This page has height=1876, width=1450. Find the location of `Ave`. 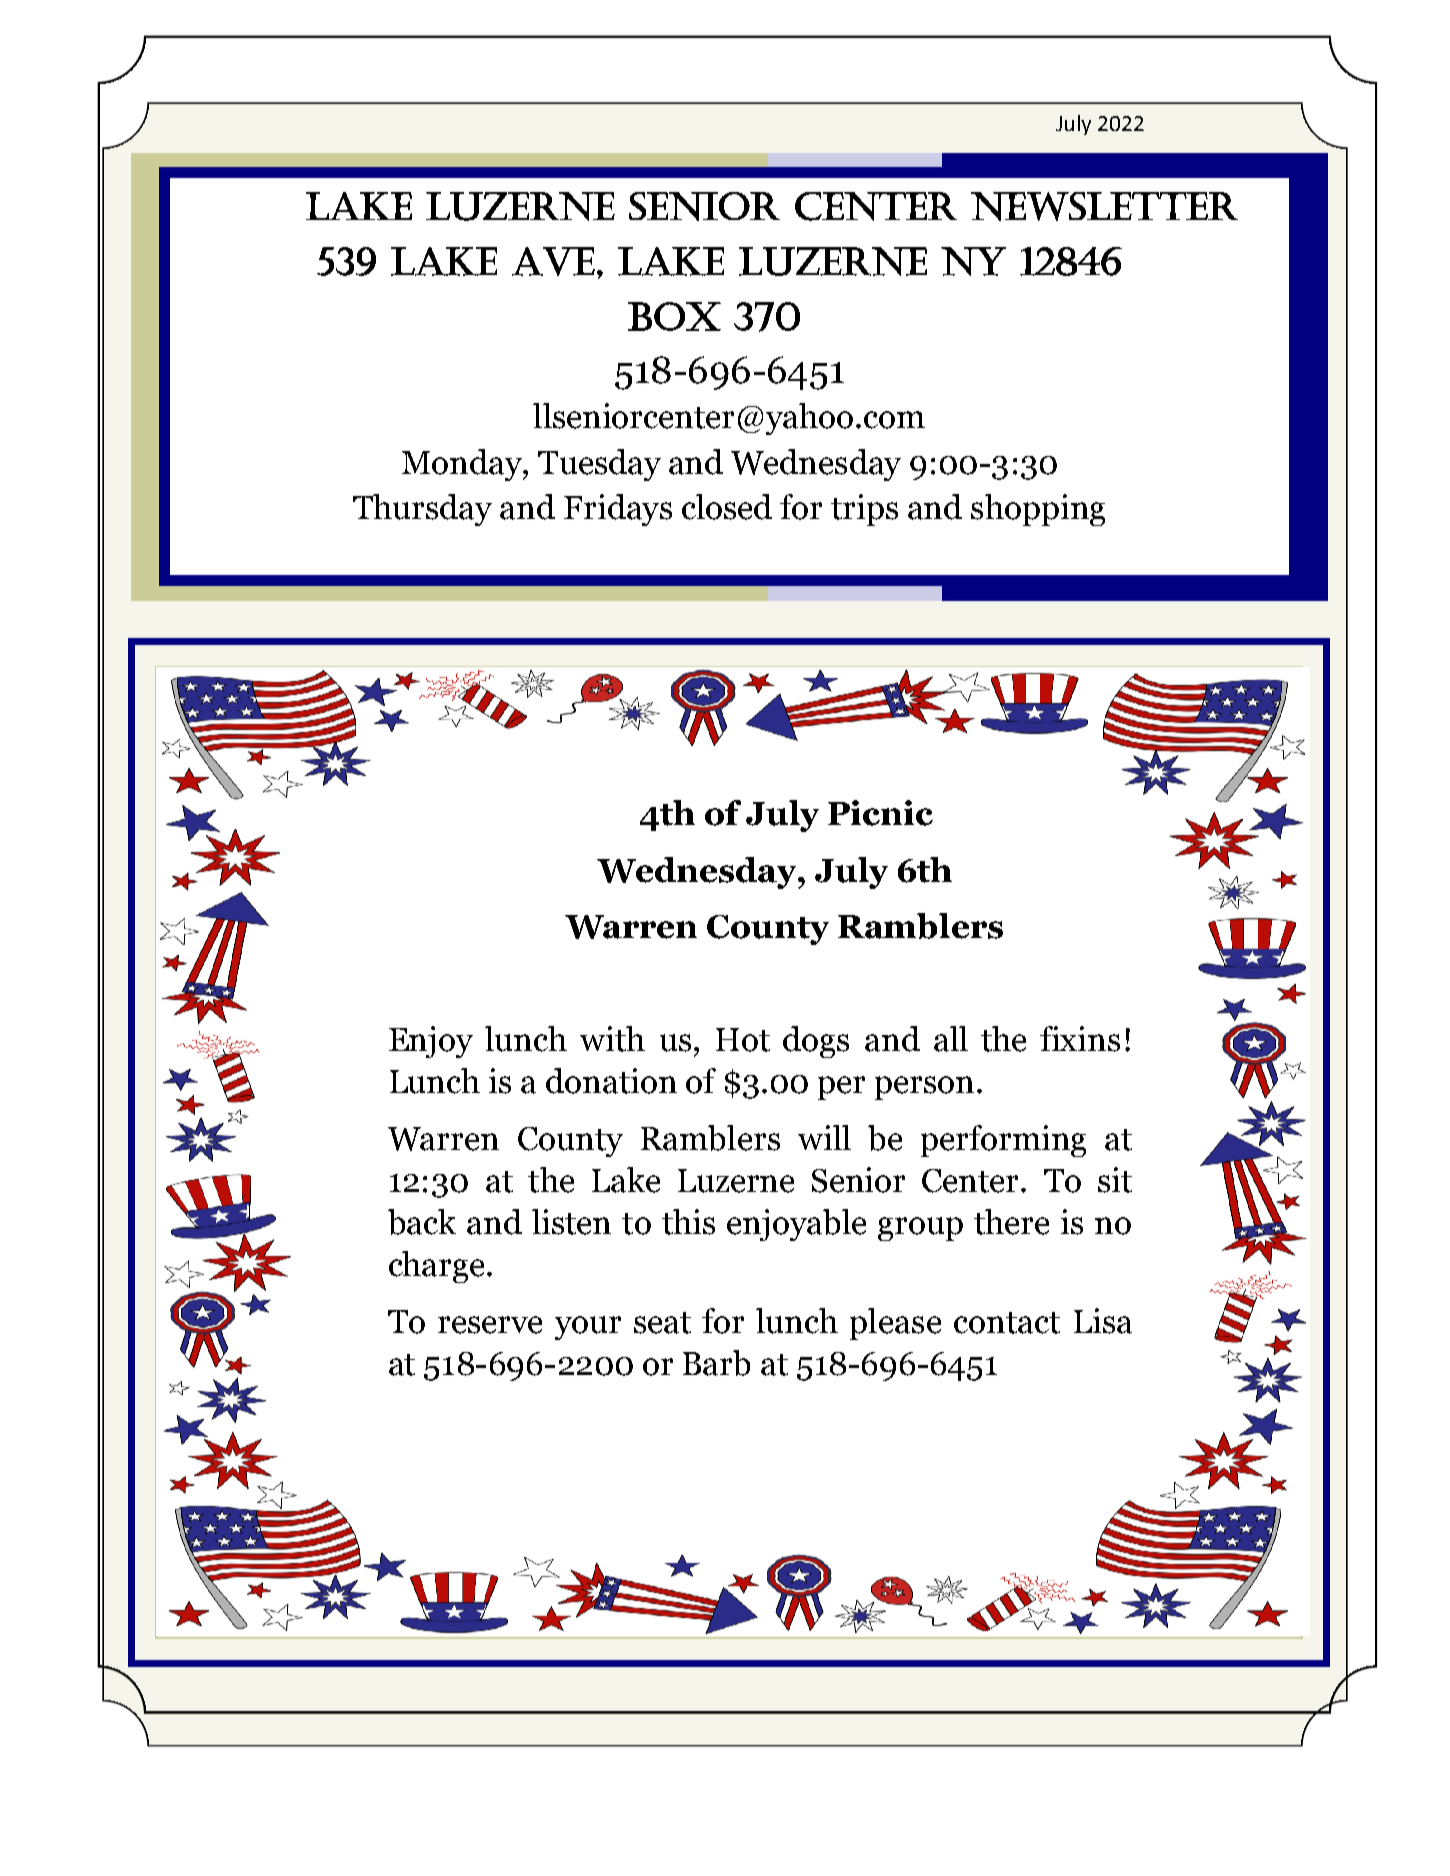

Ave is located at coordinates (553, 261).
